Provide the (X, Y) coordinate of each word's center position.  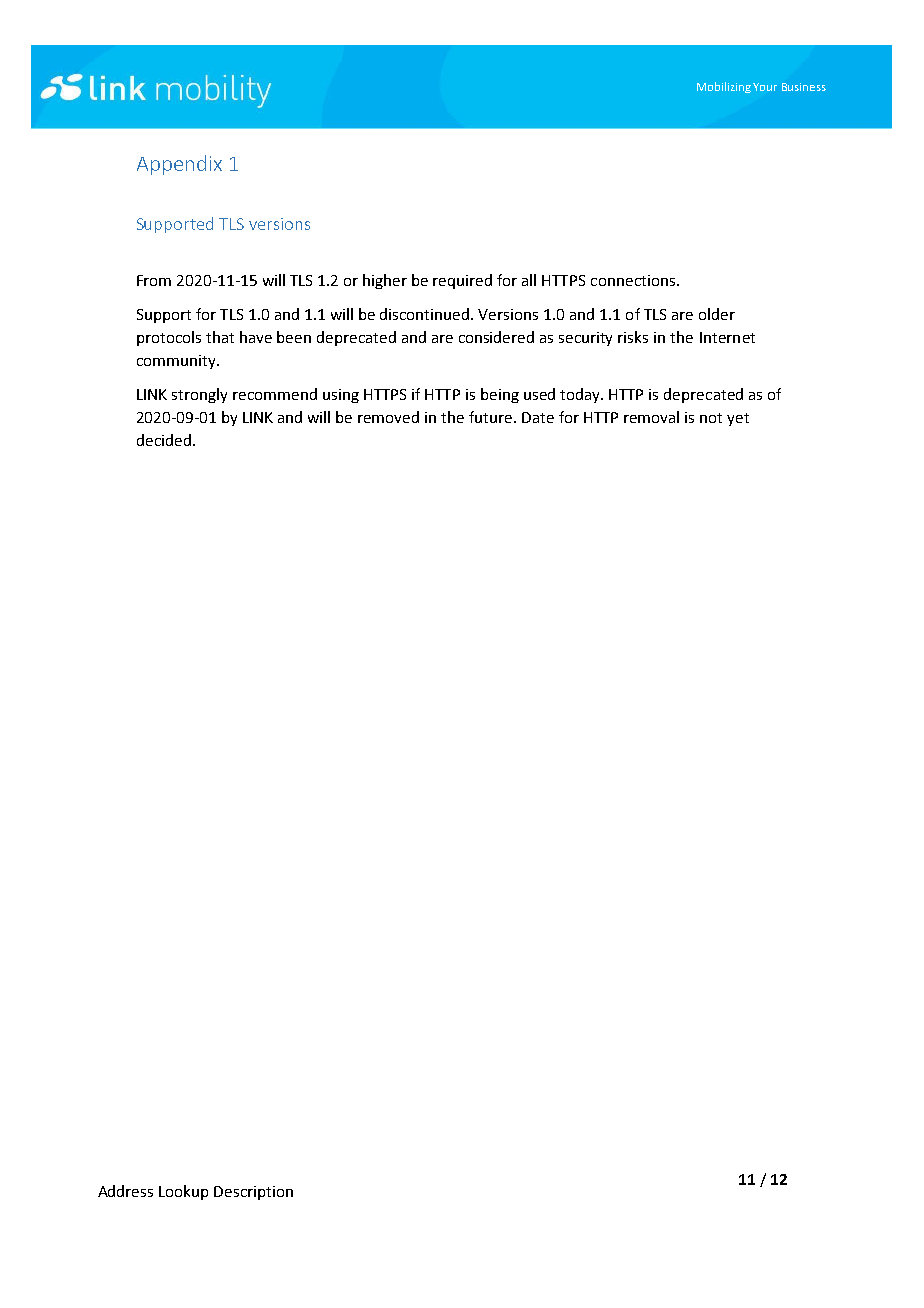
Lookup (183, 1192)
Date (538, 417)
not (711, 418)
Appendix (179, 165)
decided (164, 440)
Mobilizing (724, 87)
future (492, 417)
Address (125, 1191)
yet (738, 419)
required (462, 281)
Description (253, 1193)
